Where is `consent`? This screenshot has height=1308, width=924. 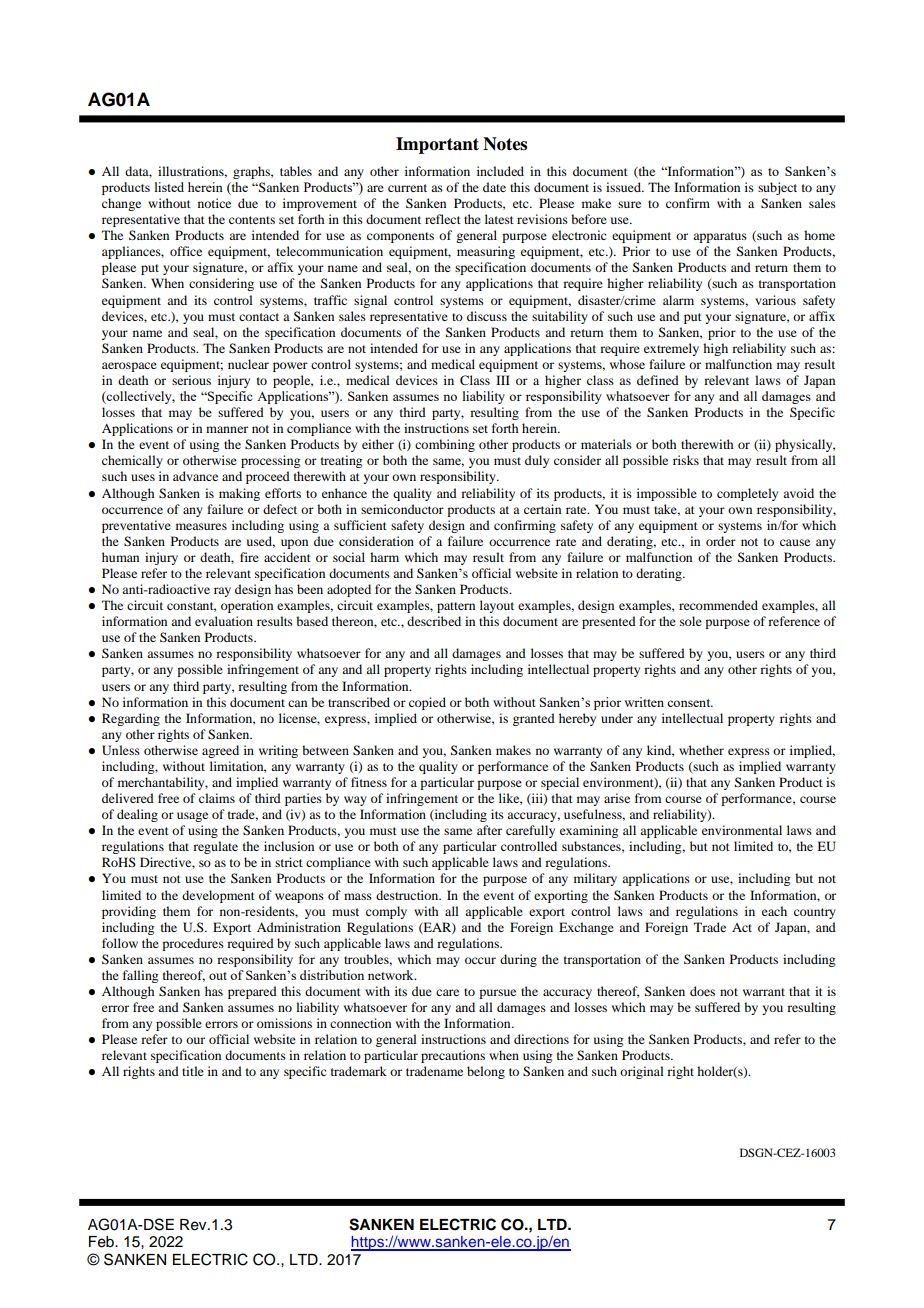 consent is located at coordinates (690, 703).
